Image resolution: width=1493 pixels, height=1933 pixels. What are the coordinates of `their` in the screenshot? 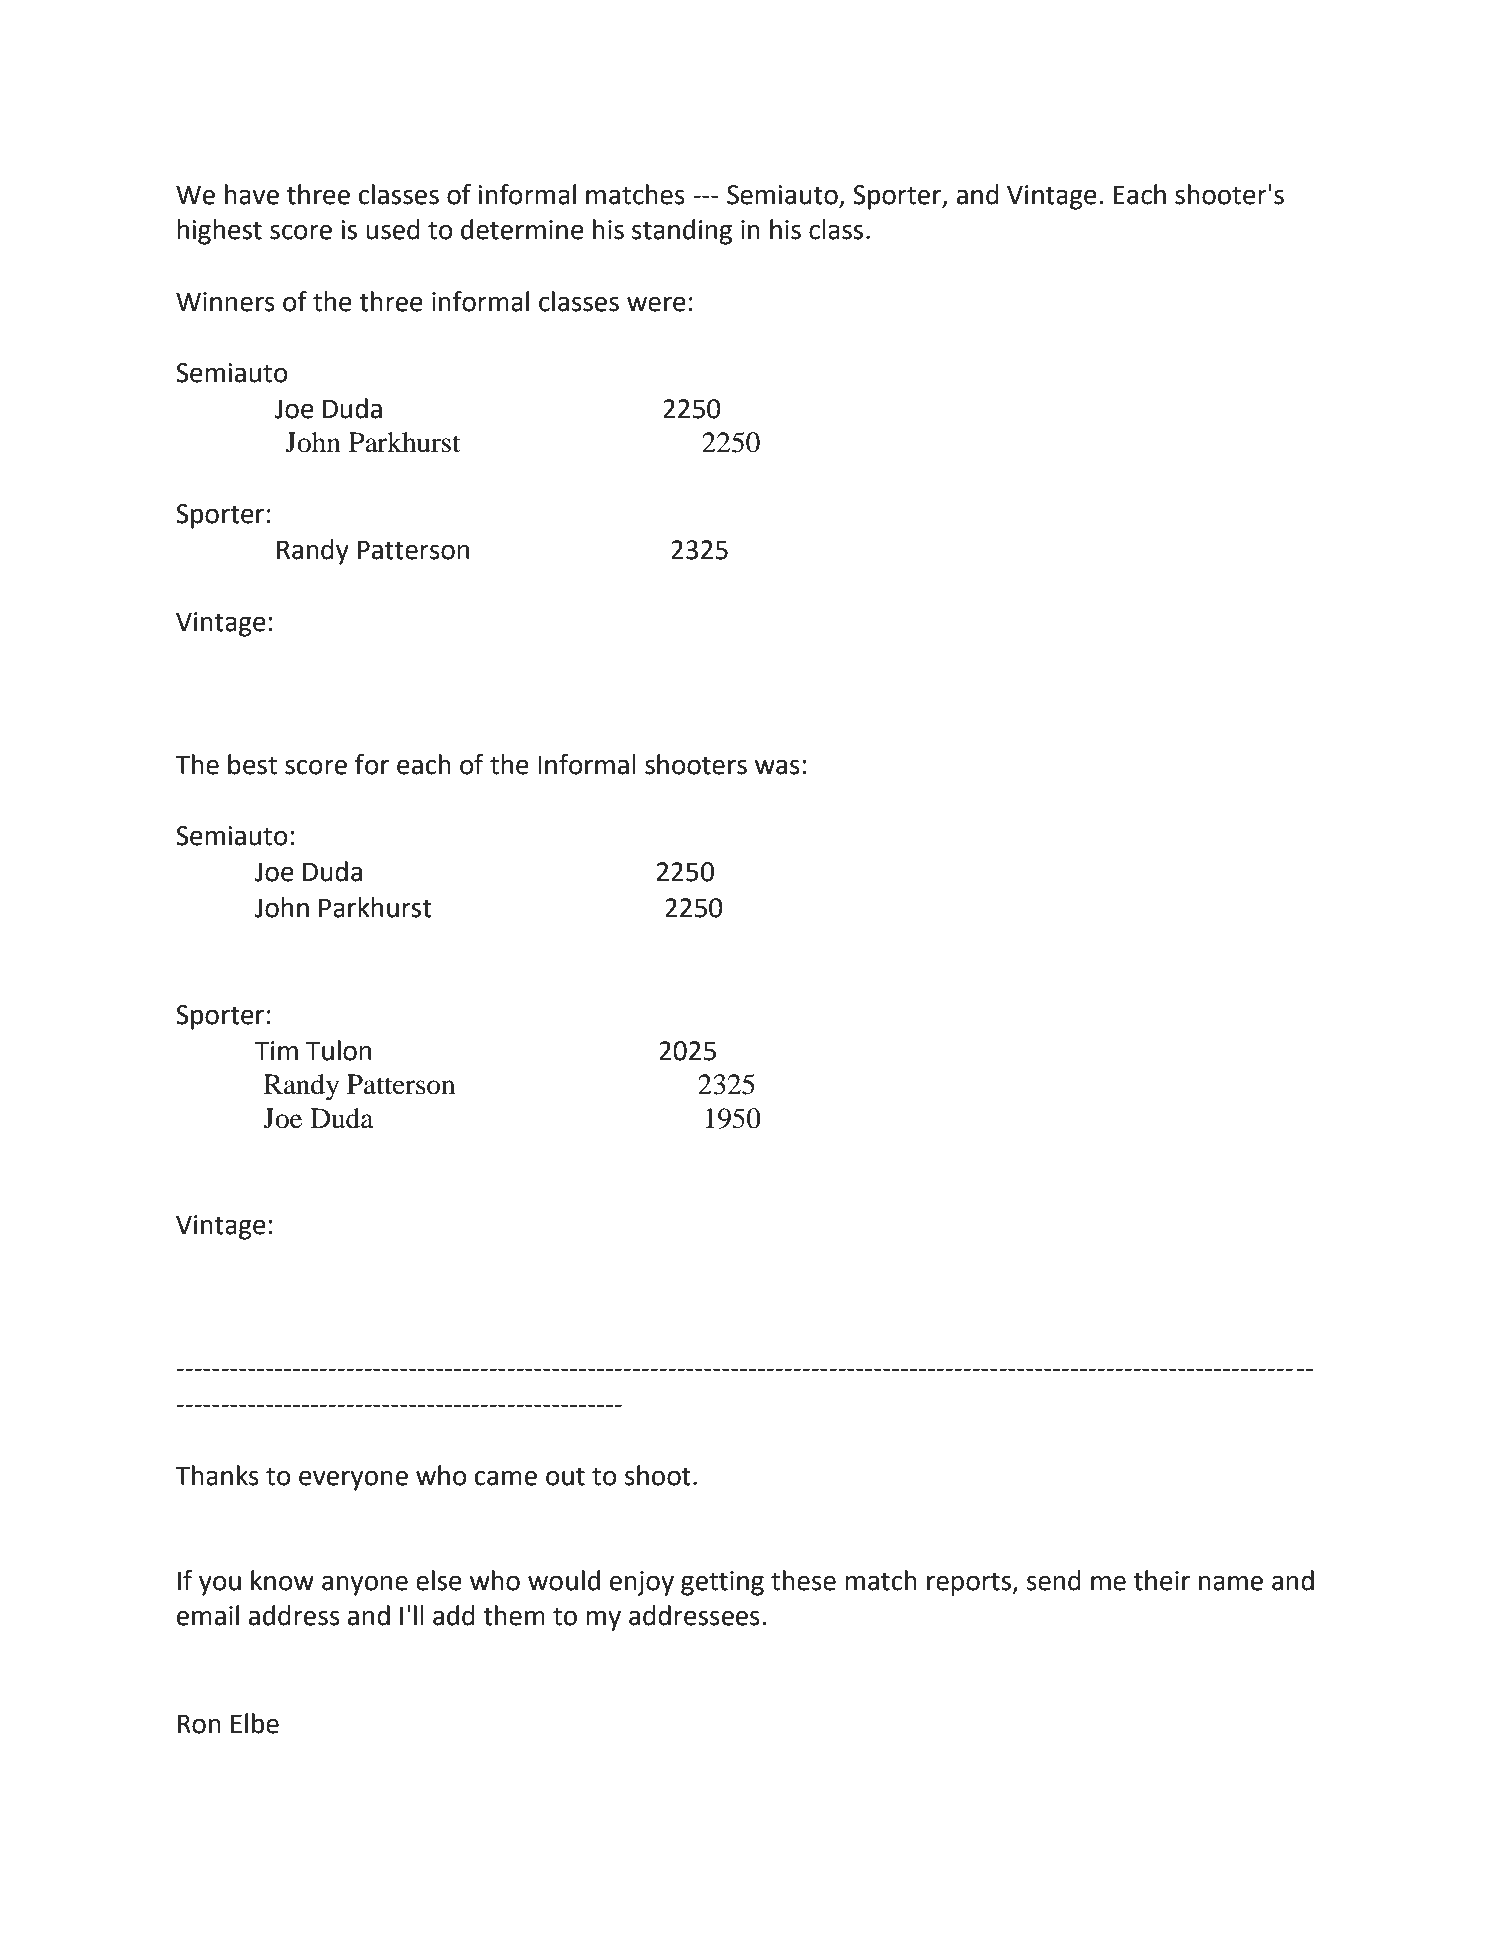 It's located at (1162, 1580).
